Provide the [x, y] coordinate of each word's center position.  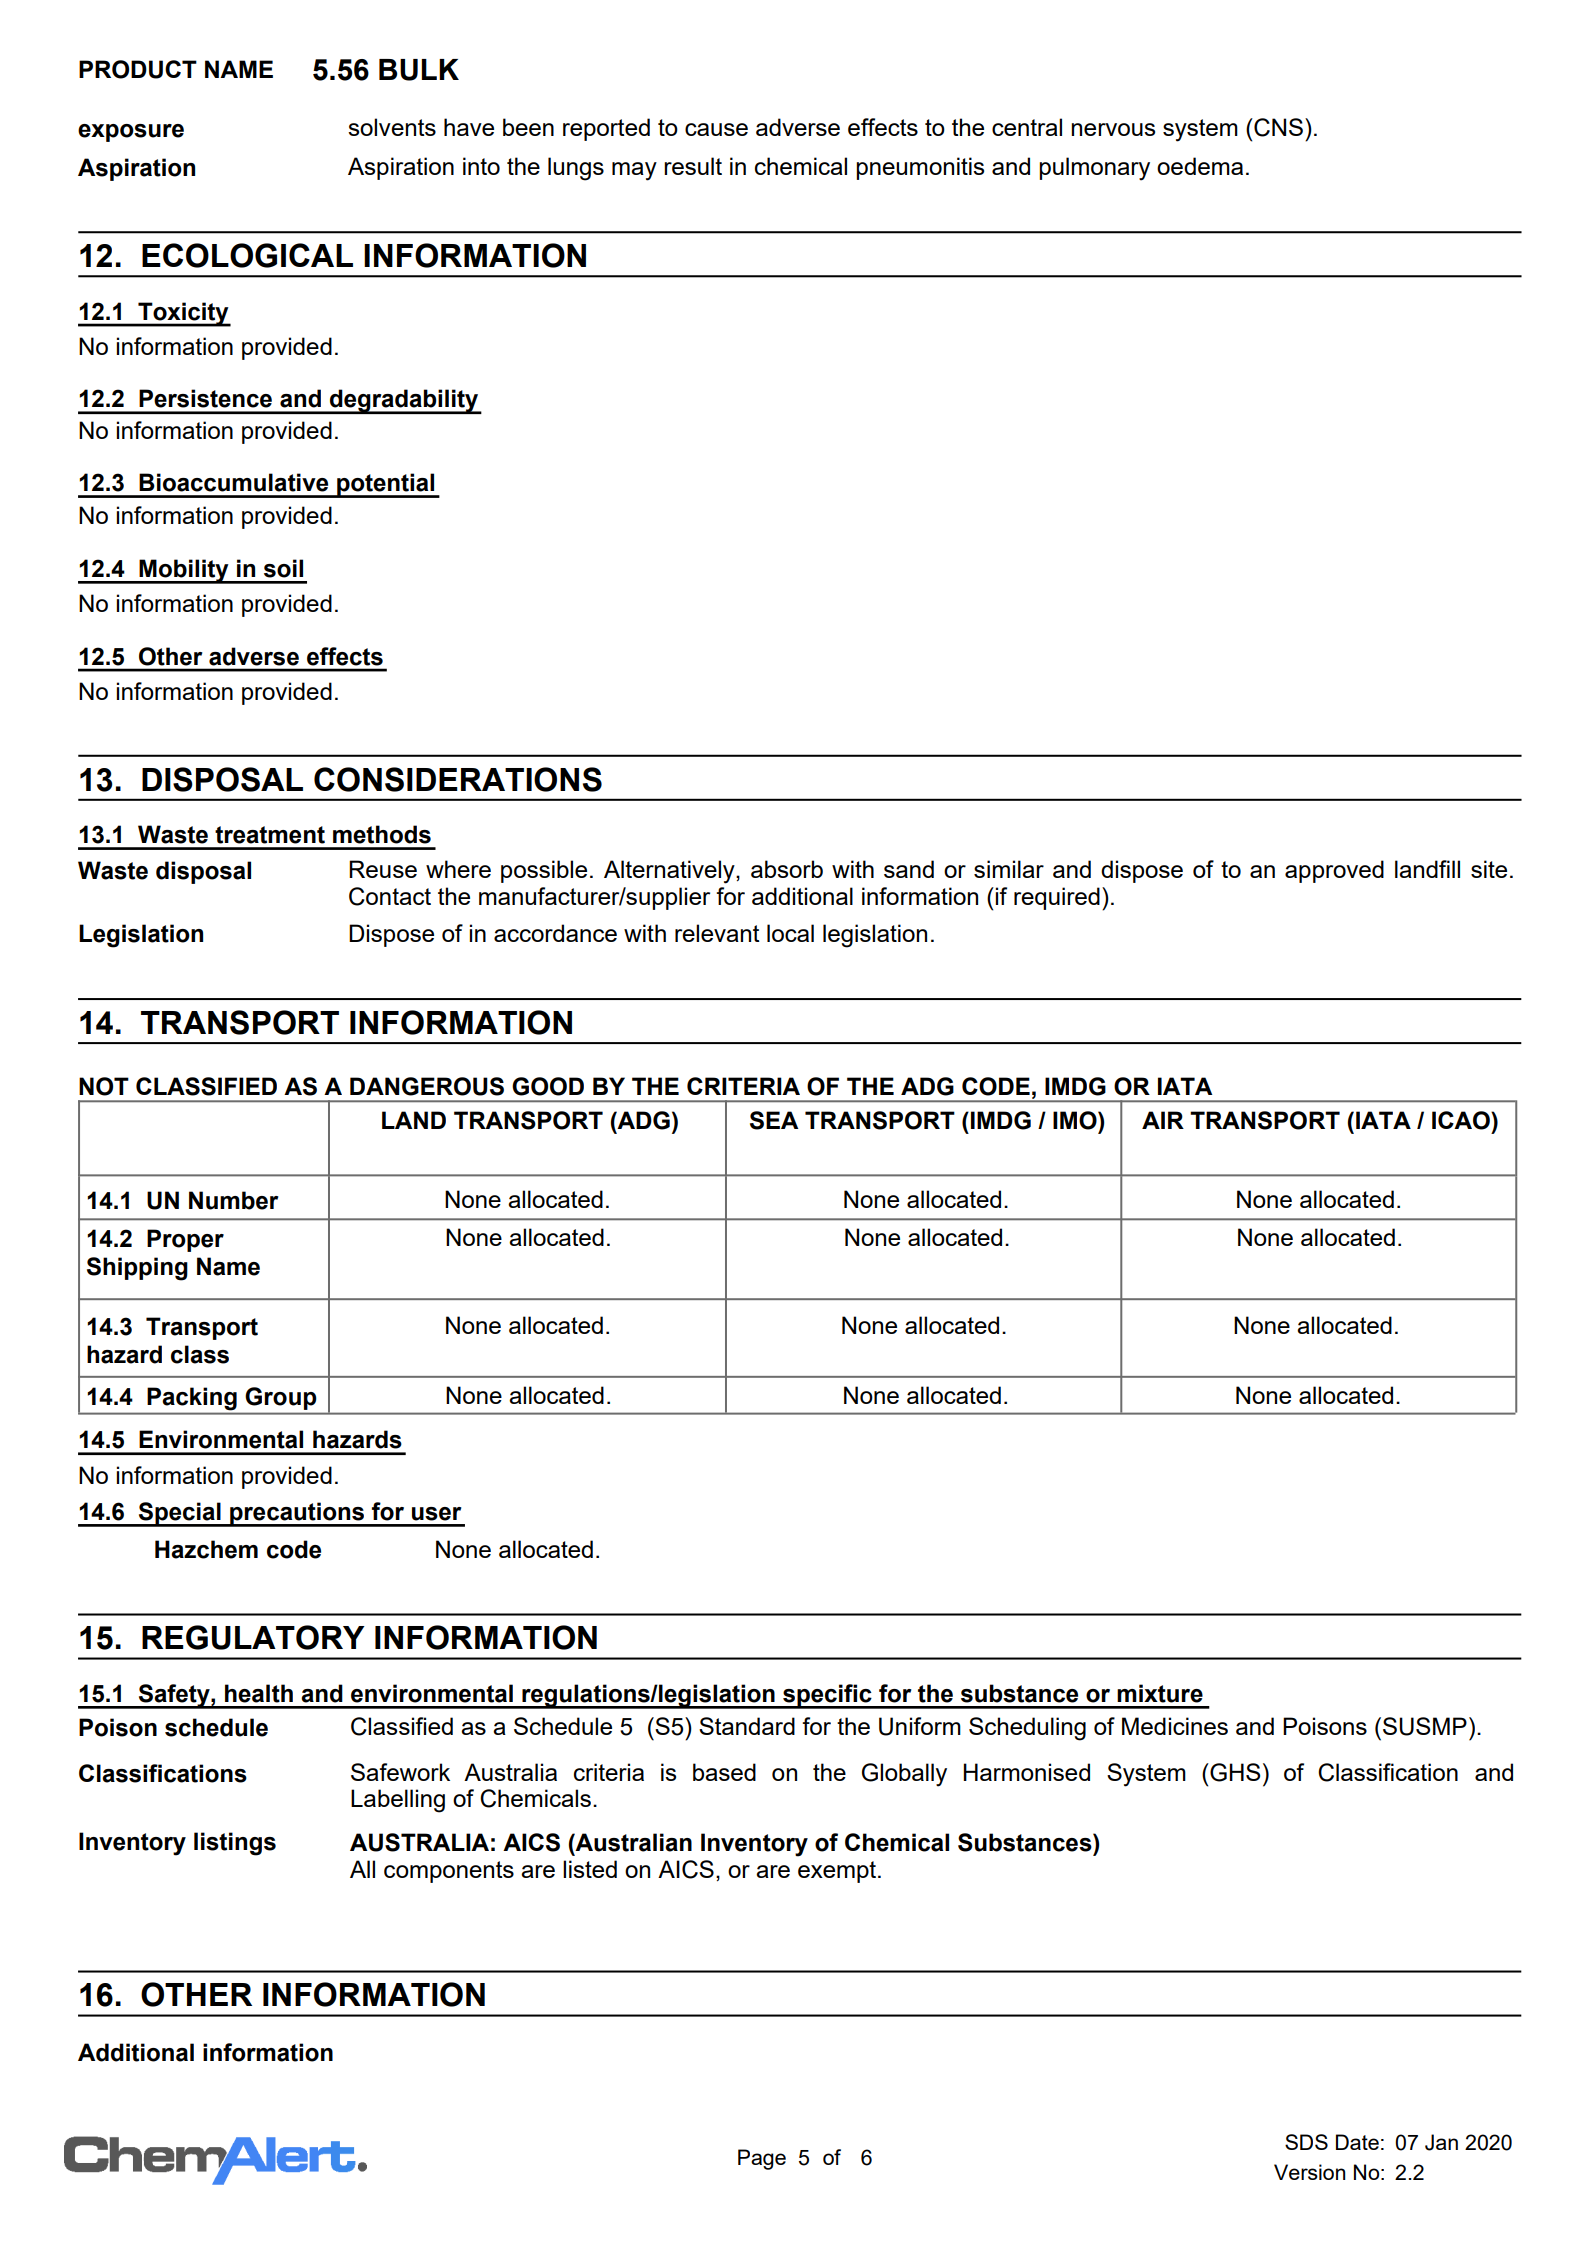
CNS [1277, 127]
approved [1334, 871]
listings [235, 1844]
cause [716, 129]
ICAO [1462, 1120]
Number [234, 1200]
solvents [392, 127]
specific [827, 1696]
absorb [787, 869]
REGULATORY [253, 1637]
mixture [1160, 1693]
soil [283, 568]
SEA [774, 1120]
